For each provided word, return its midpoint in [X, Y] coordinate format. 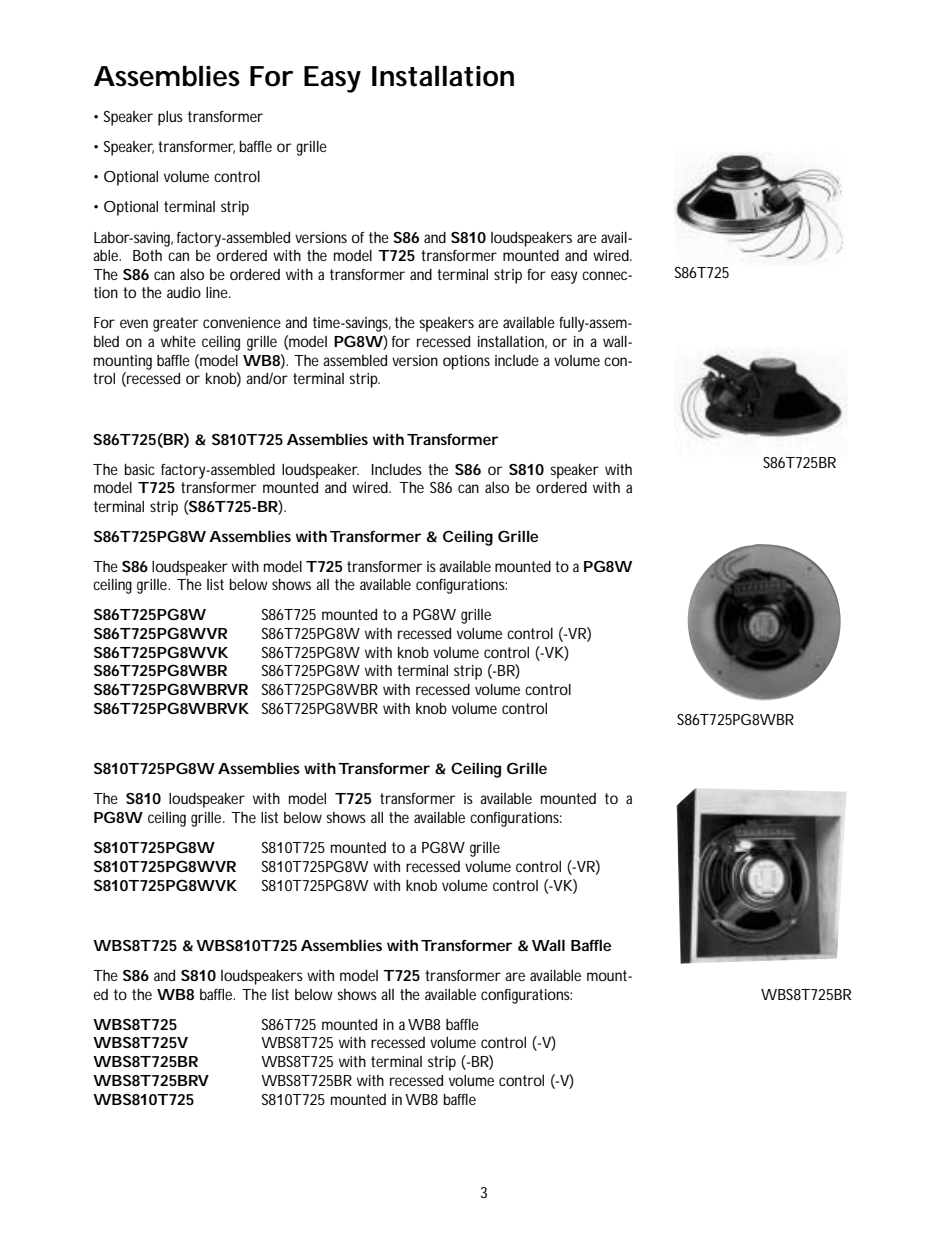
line [218, 292]
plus [170, 118]
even [134, 323]
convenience [242, 322]
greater [175, 324]
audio [184, 292]
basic [139, 469]
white [178, 341]
